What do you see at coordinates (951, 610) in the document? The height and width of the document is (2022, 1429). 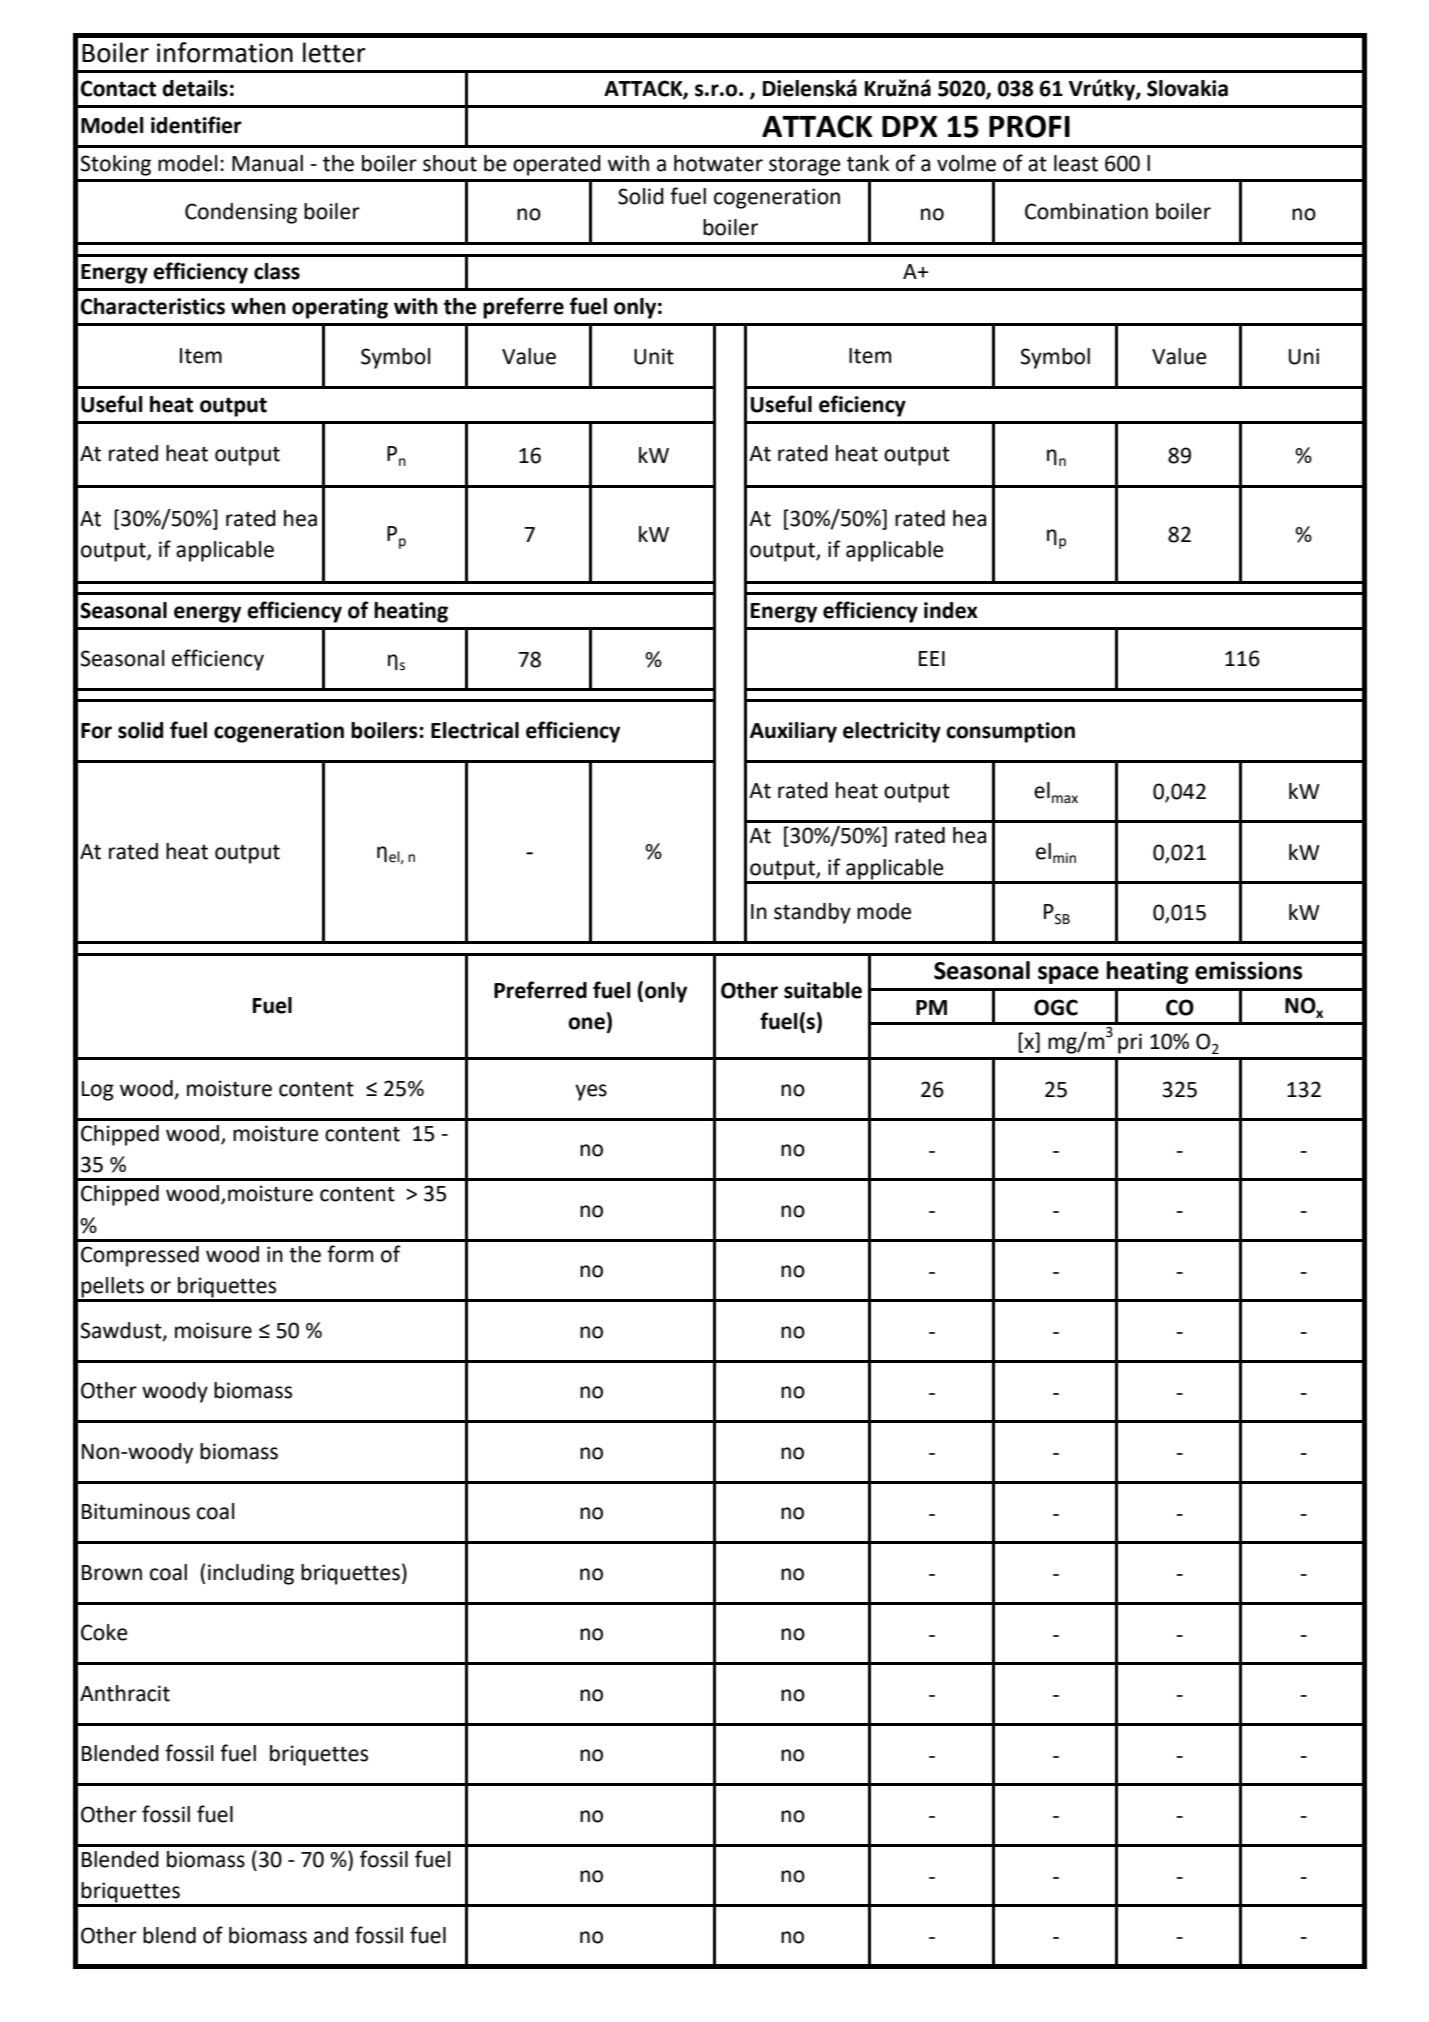 I see `index` at bounding box center [951, 610].
